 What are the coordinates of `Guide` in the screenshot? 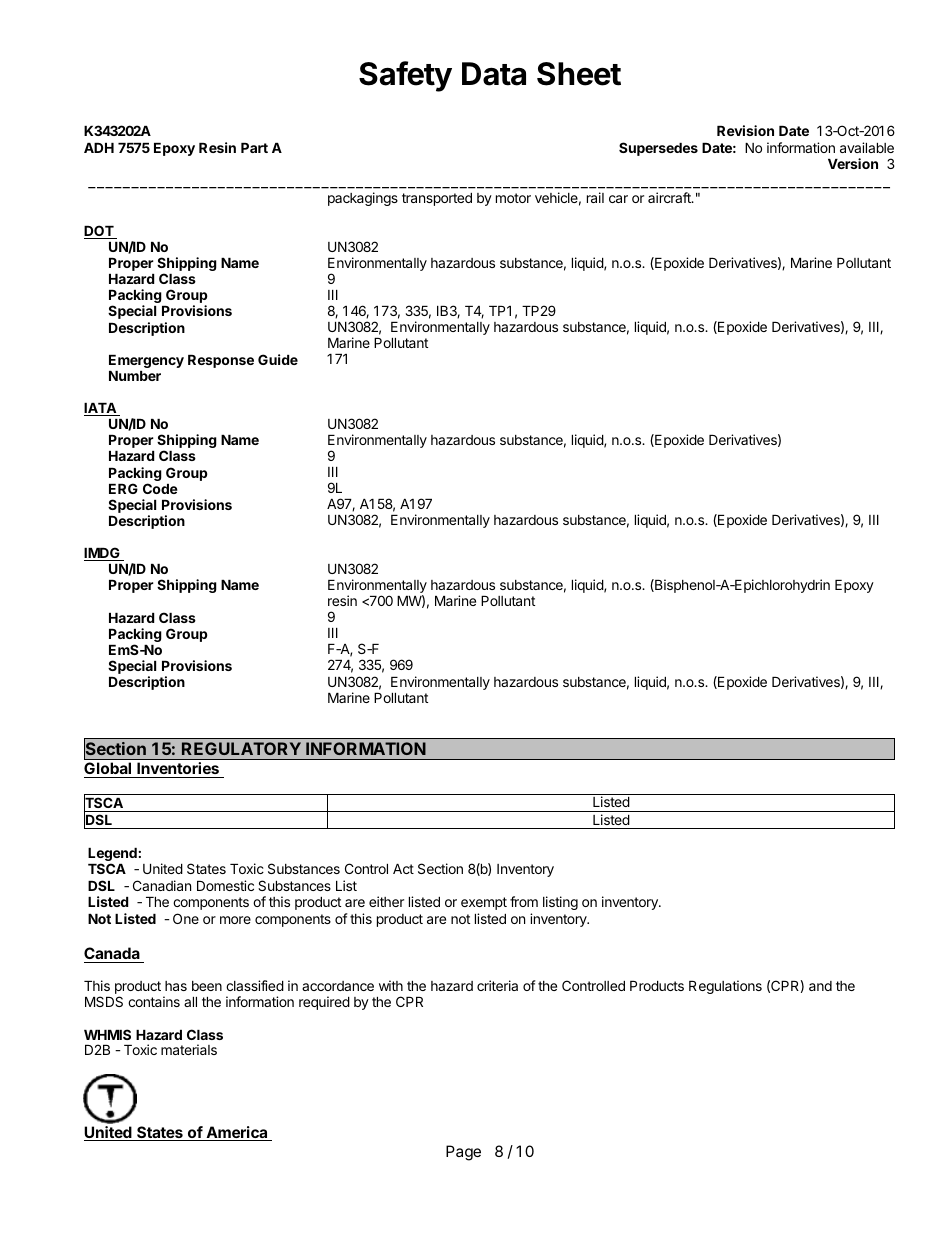 It's located at (278, 359).
